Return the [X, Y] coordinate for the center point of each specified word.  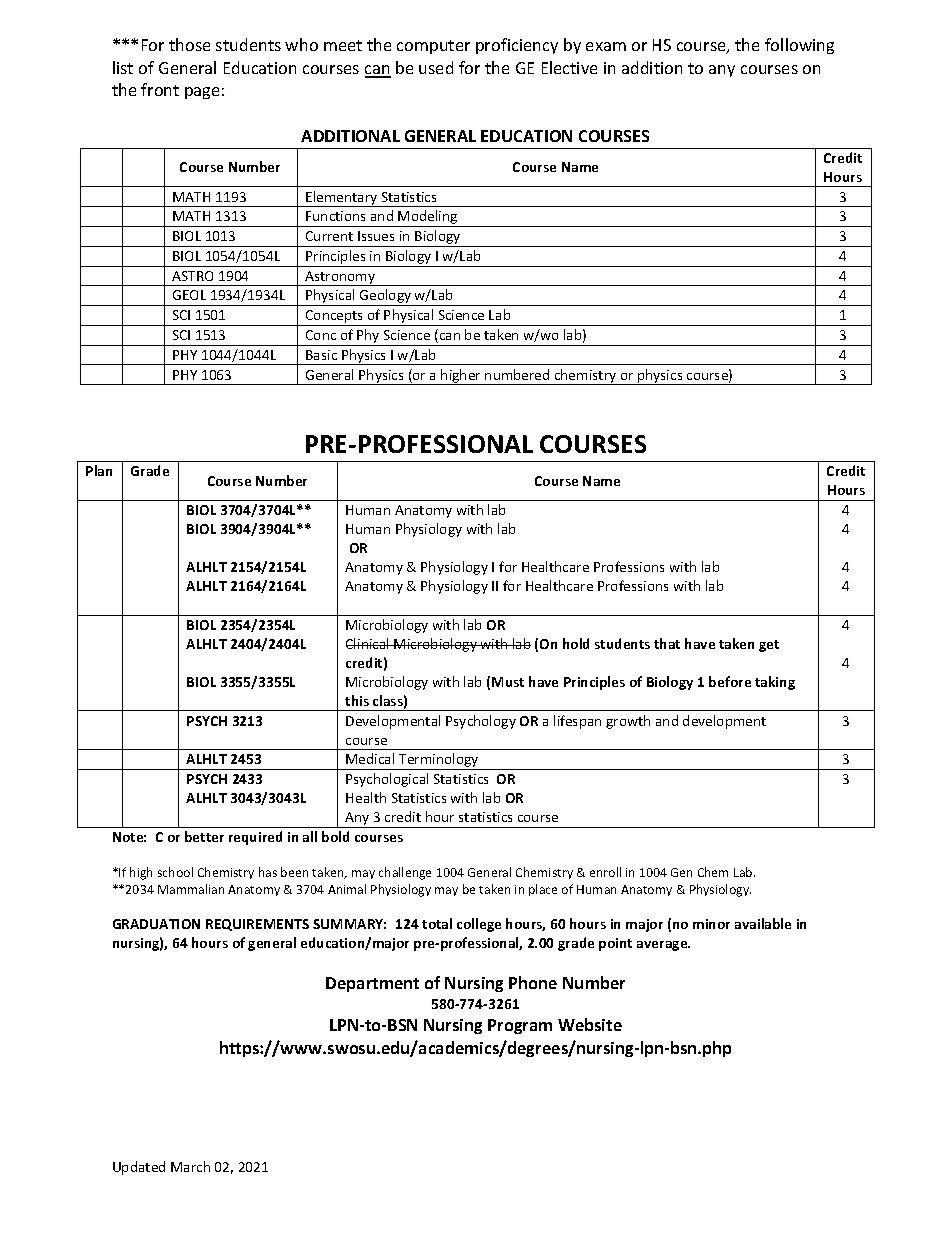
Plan [99, 470]
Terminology [439, 761]
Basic [321, 355]
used [436, 67]
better [204, 836]
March [190, 1166]
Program [520, 1026]
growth [628, 722]
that [667, 643]
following [799, 46]
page [202, 93]
